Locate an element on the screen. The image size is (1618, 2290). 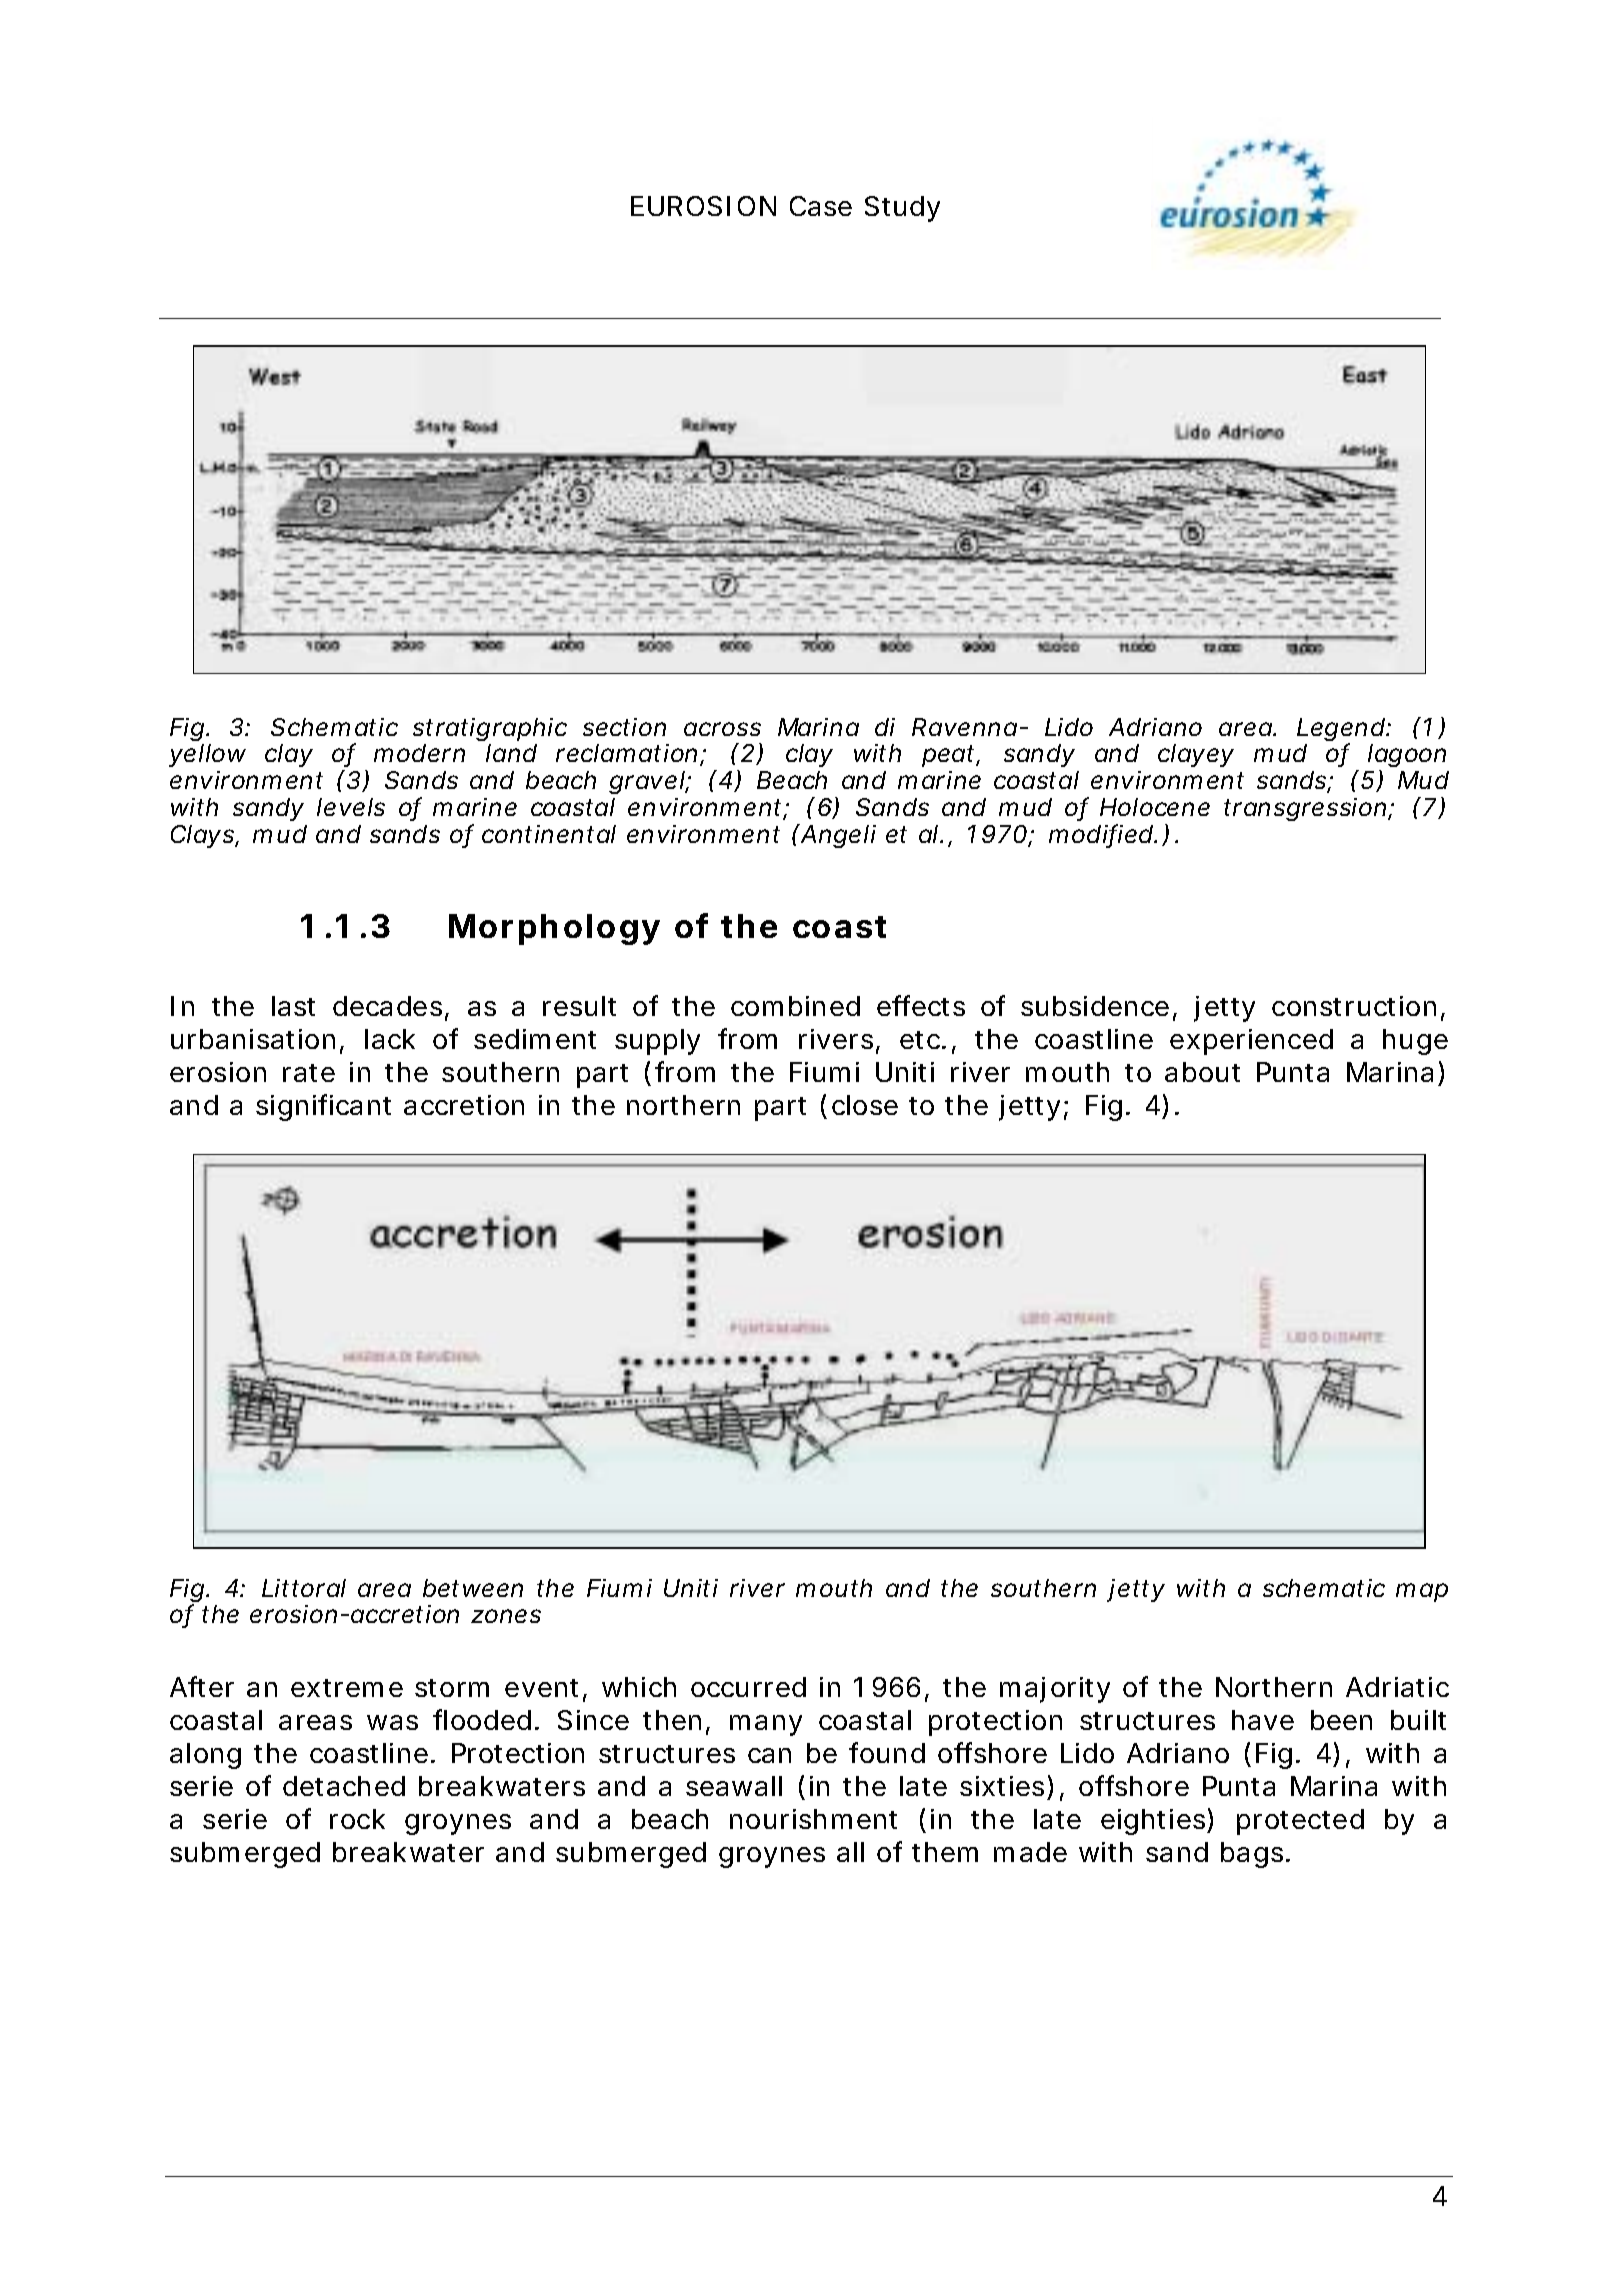
Case is located at coordinates (821, 206).
